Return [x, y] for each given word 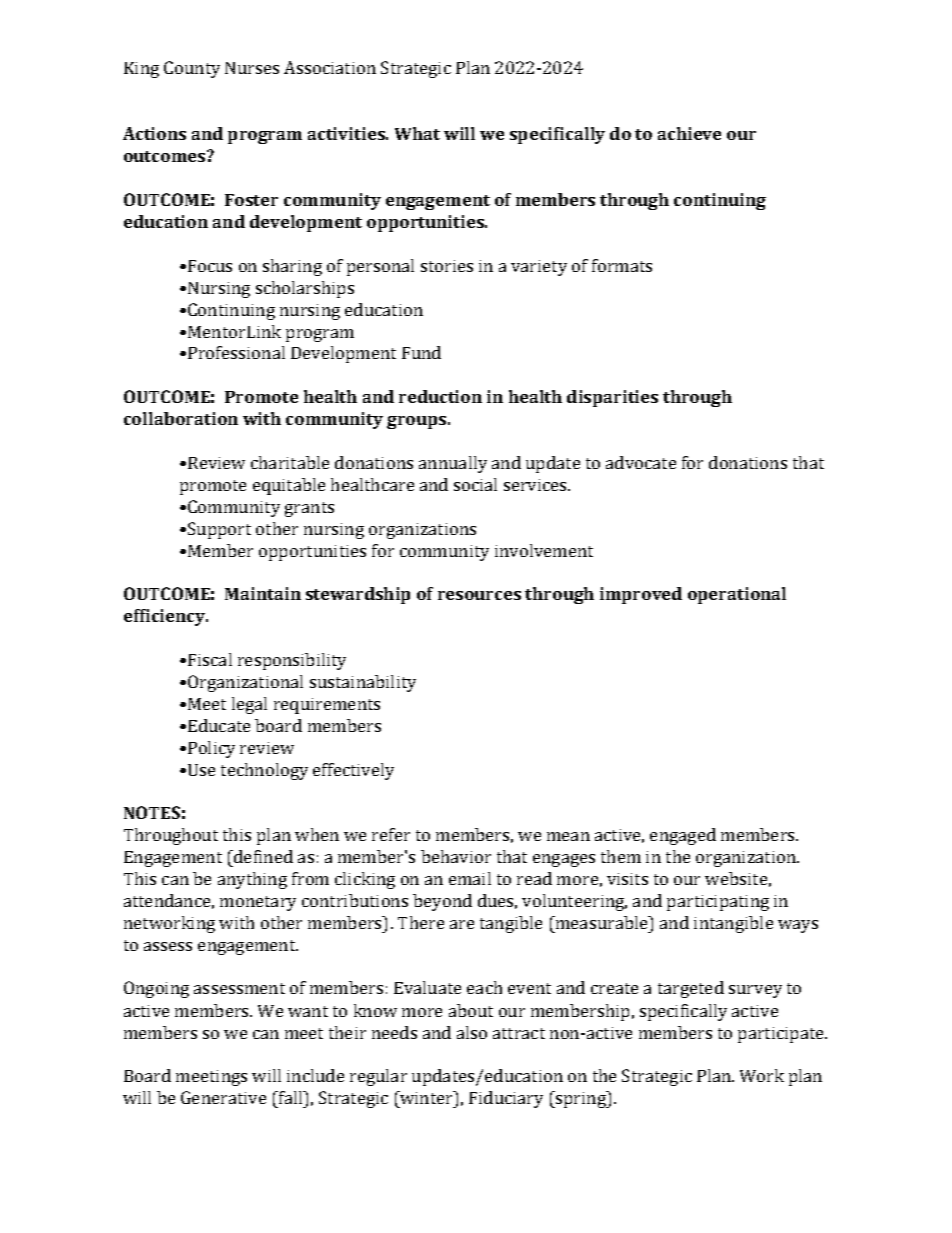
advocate [641, 462]
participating [718, 903]
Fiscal [210, 659]
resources [479, 595]
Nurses [252, 68]
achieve [689, 133]
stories [447, 266]
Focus [210, 266]
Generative [223, 1097]
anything [252, 880]
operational [737, 595]
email [470, 878]
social [475, 484]
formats [622, 265]
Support [219, 530]
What [417, 133]
